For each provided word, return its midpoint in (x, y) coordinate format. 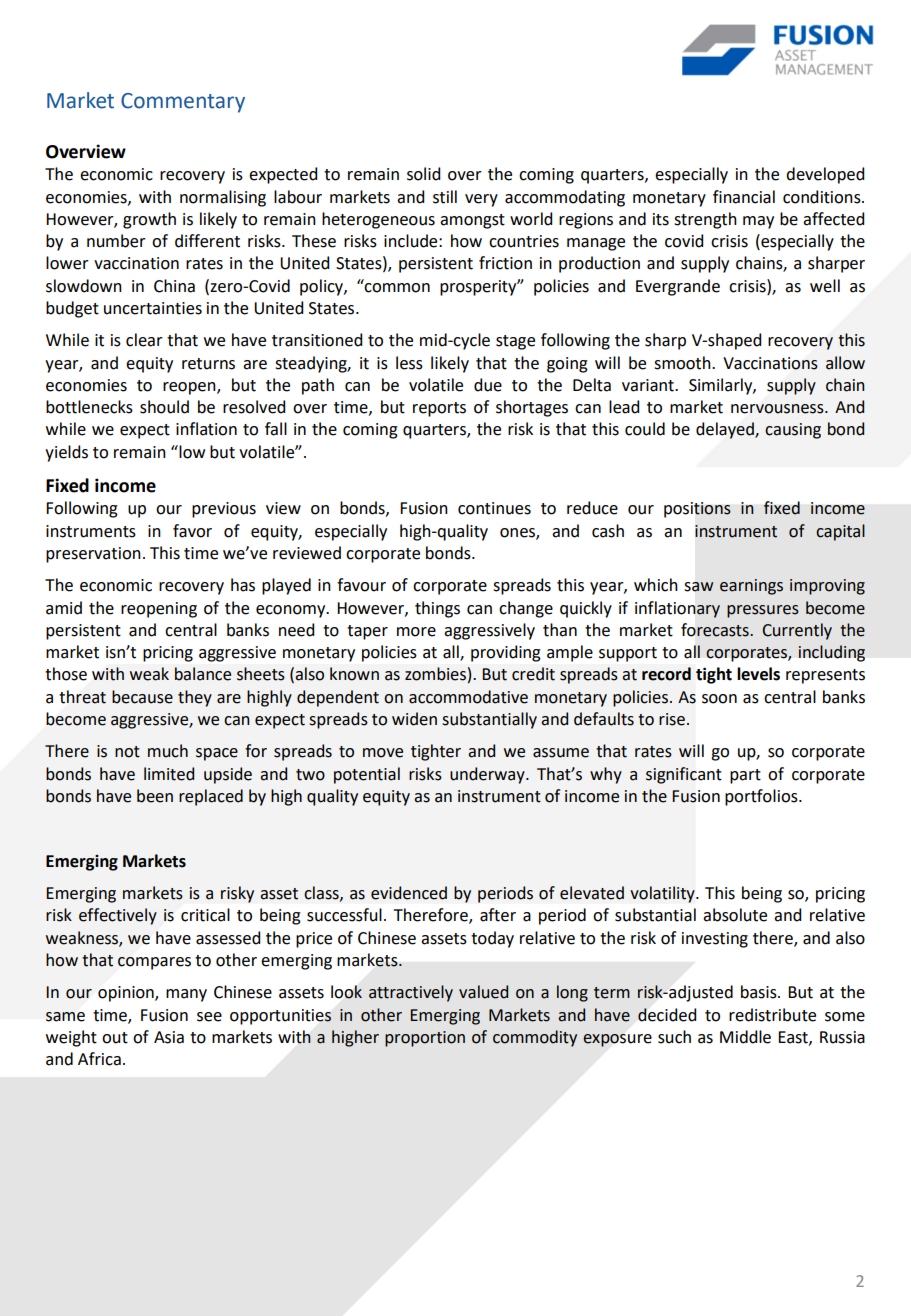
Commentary (183, 103)
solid (423, 174)
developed (825, 175)
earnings (751, 587)
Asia (169, 1037)
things (437, 609)
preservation (93, 555)
